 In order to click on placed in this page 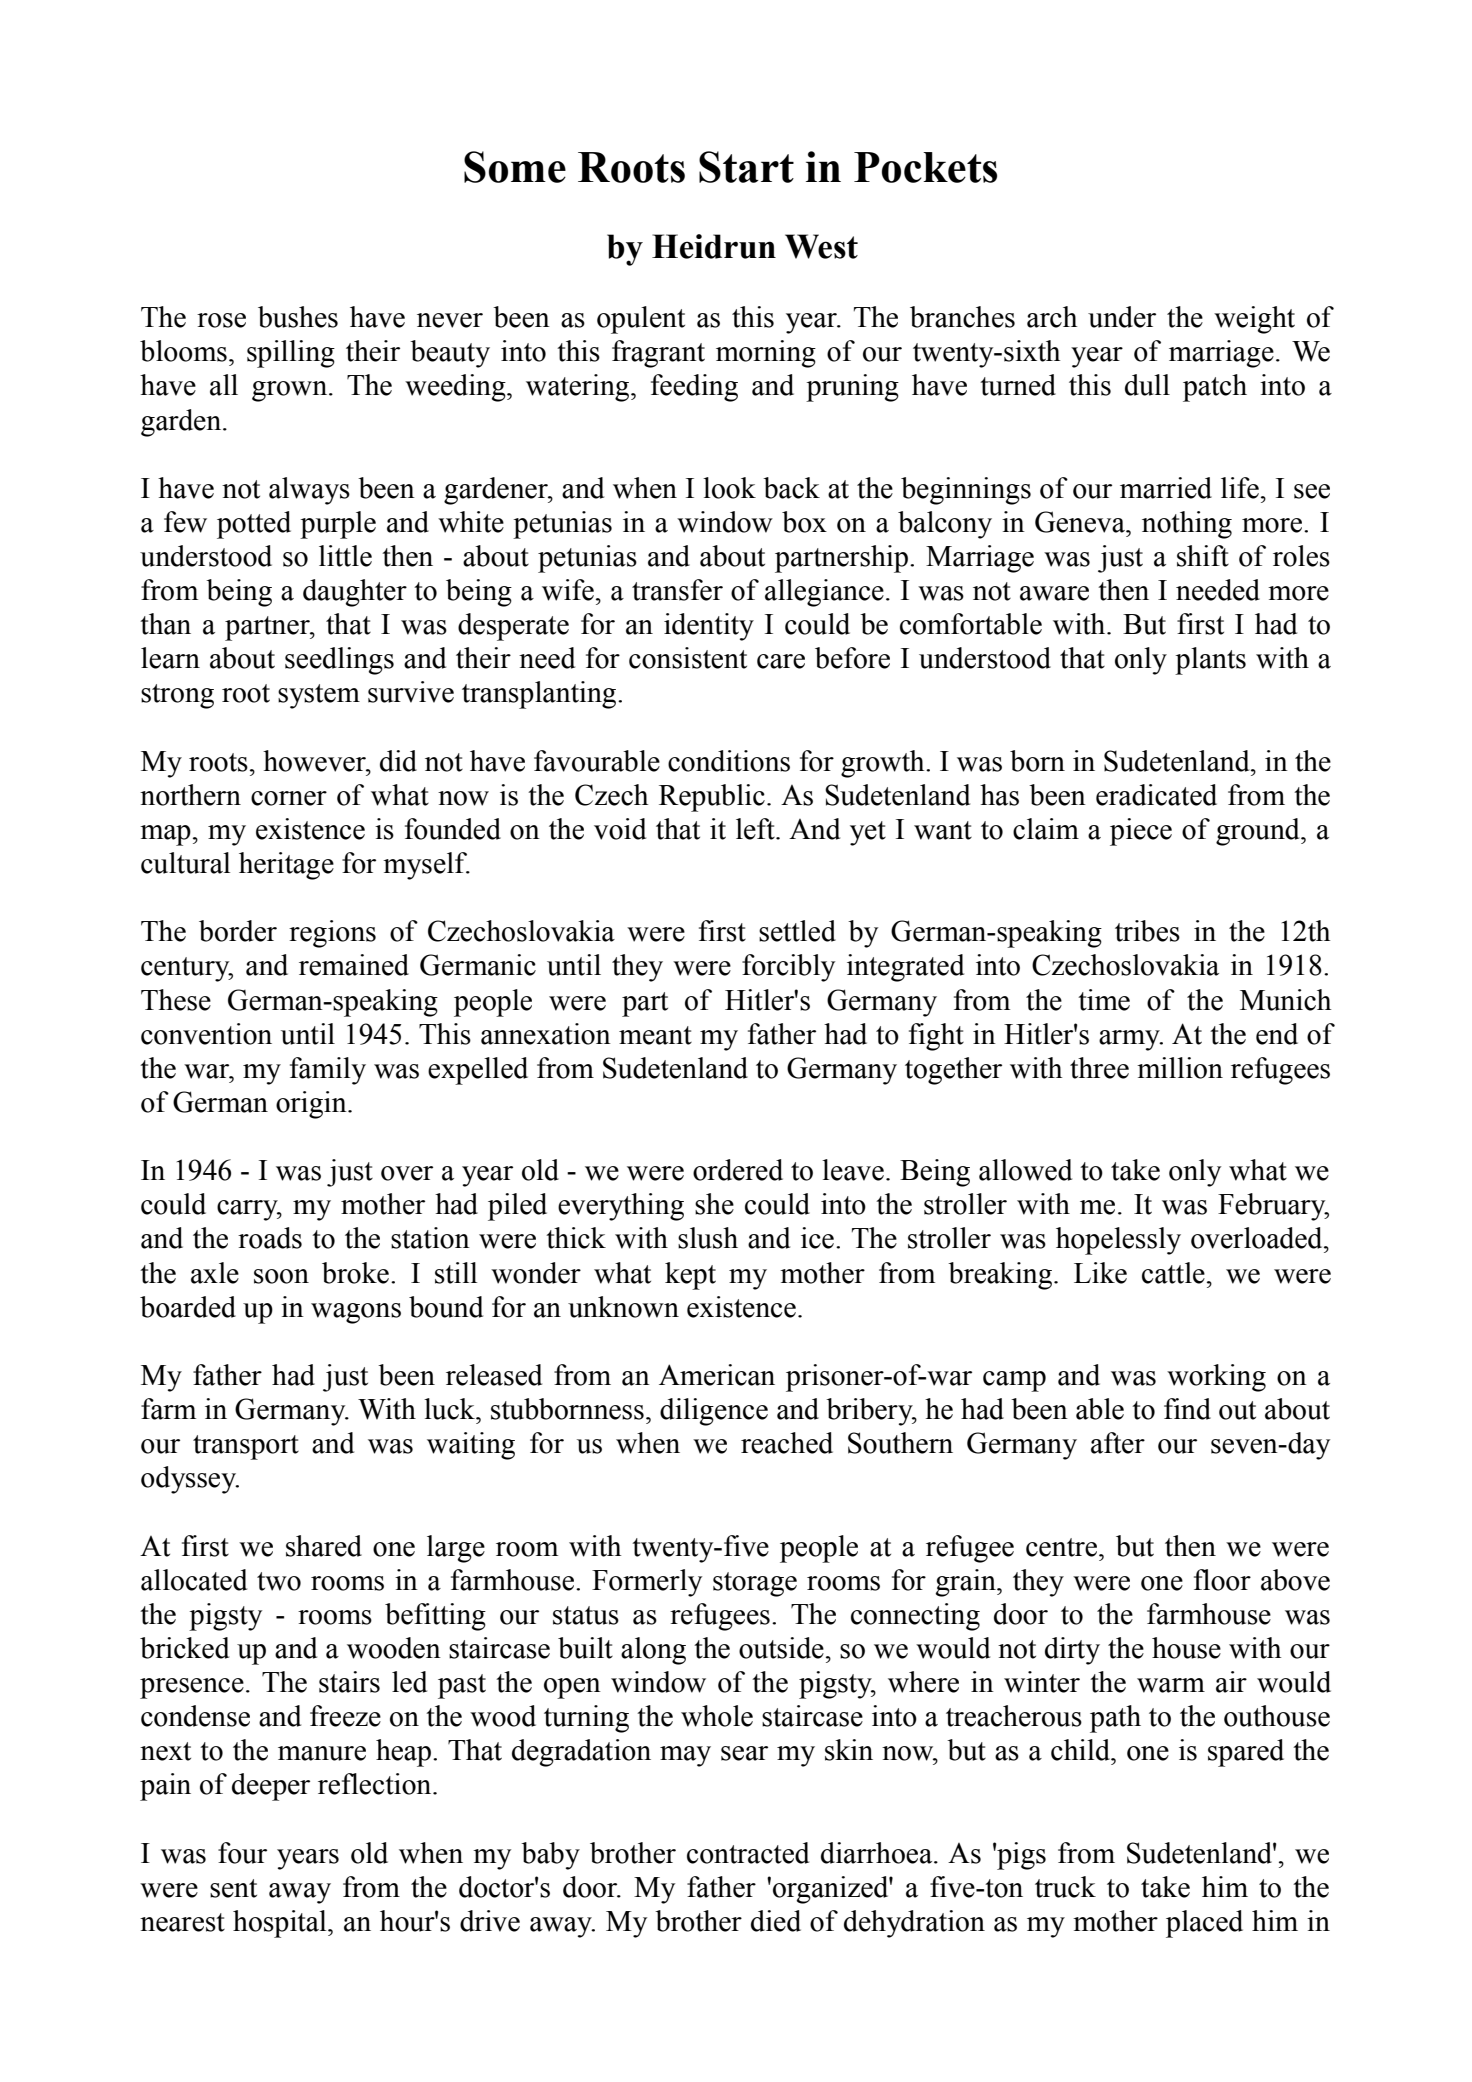, I will do `click(1204, 1924)`.
